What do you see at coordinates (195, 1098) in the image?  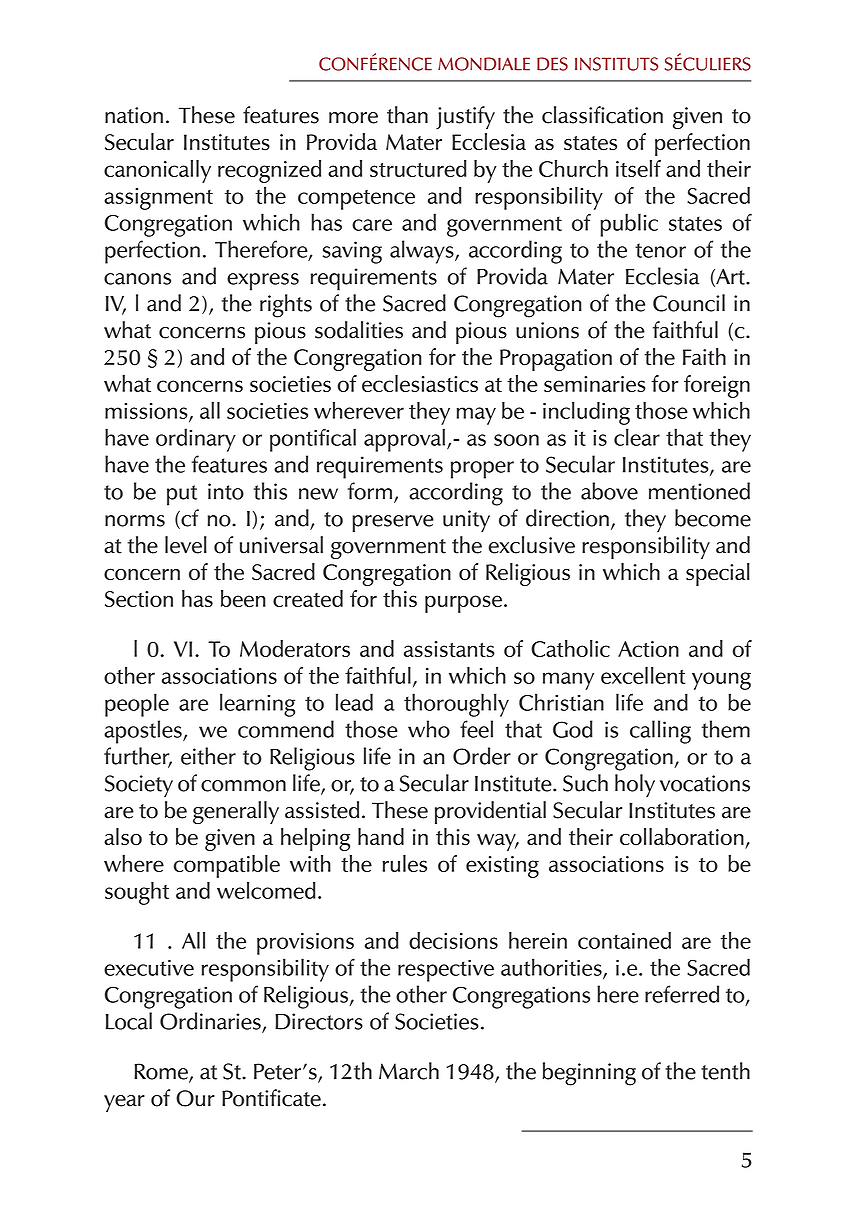 I see `Our` at bounding box center [195, 1098].
